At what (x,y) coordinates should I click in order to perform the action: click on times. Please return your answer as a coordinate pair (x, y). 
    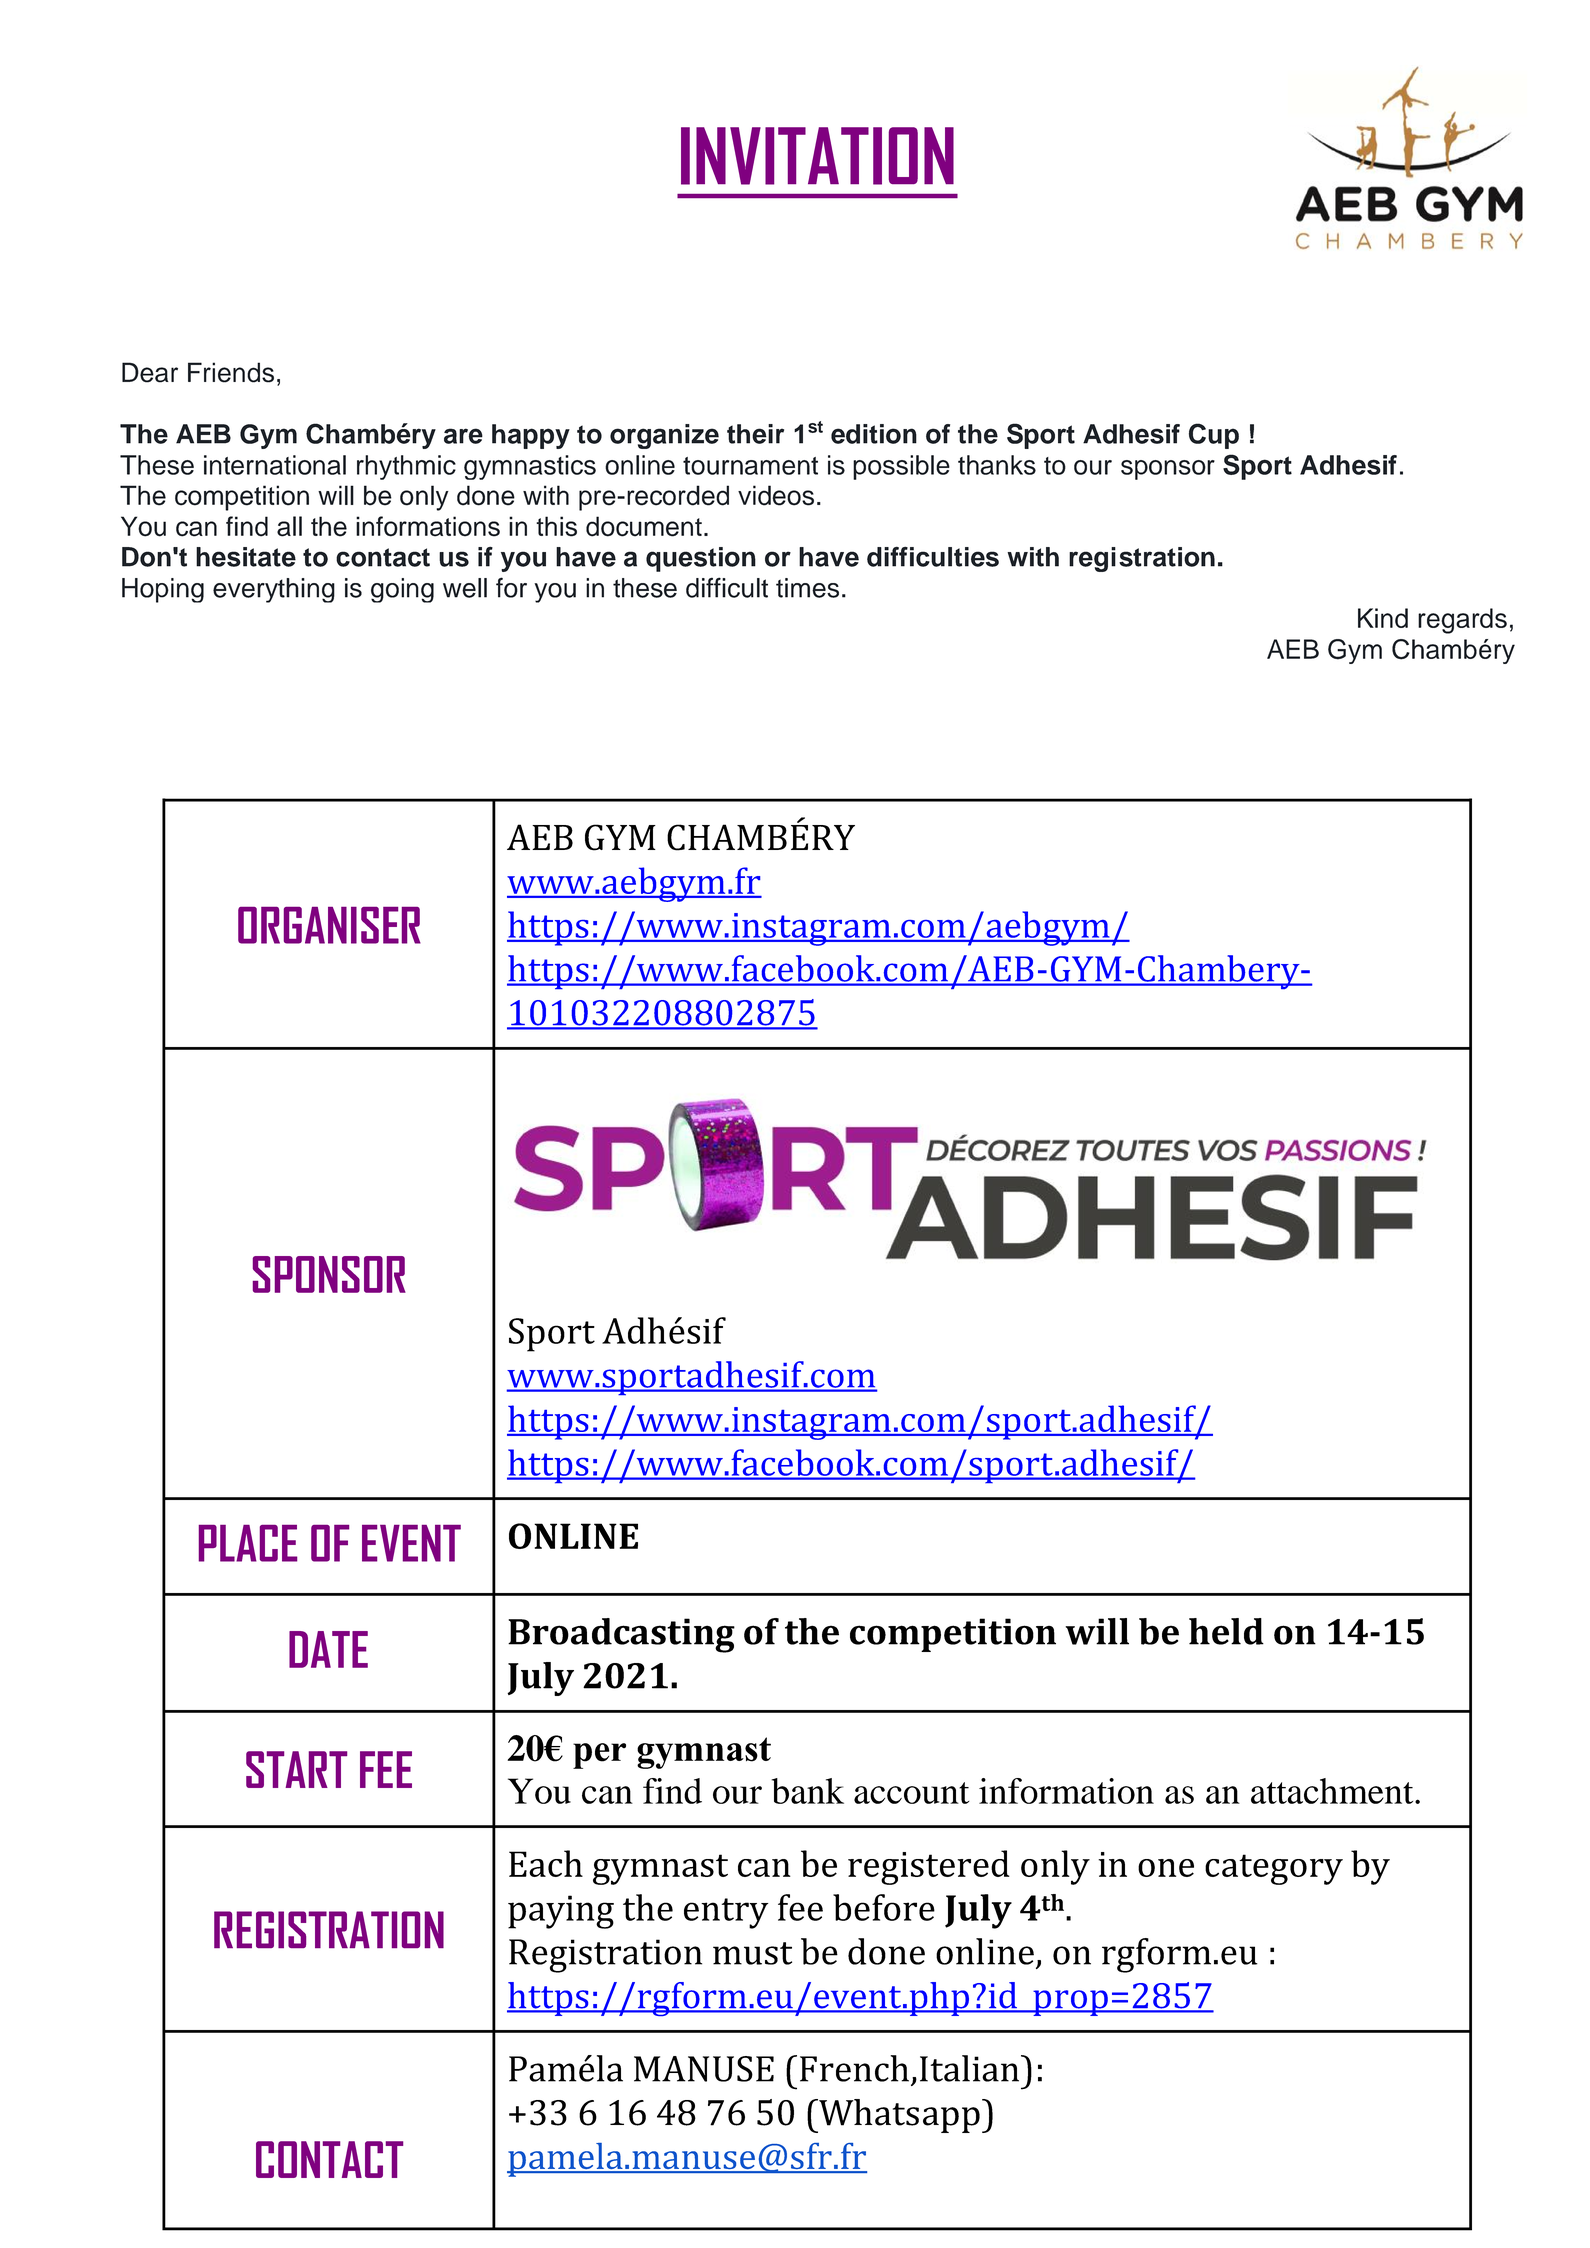
    Looking at the image, I should click on (807, 588).
